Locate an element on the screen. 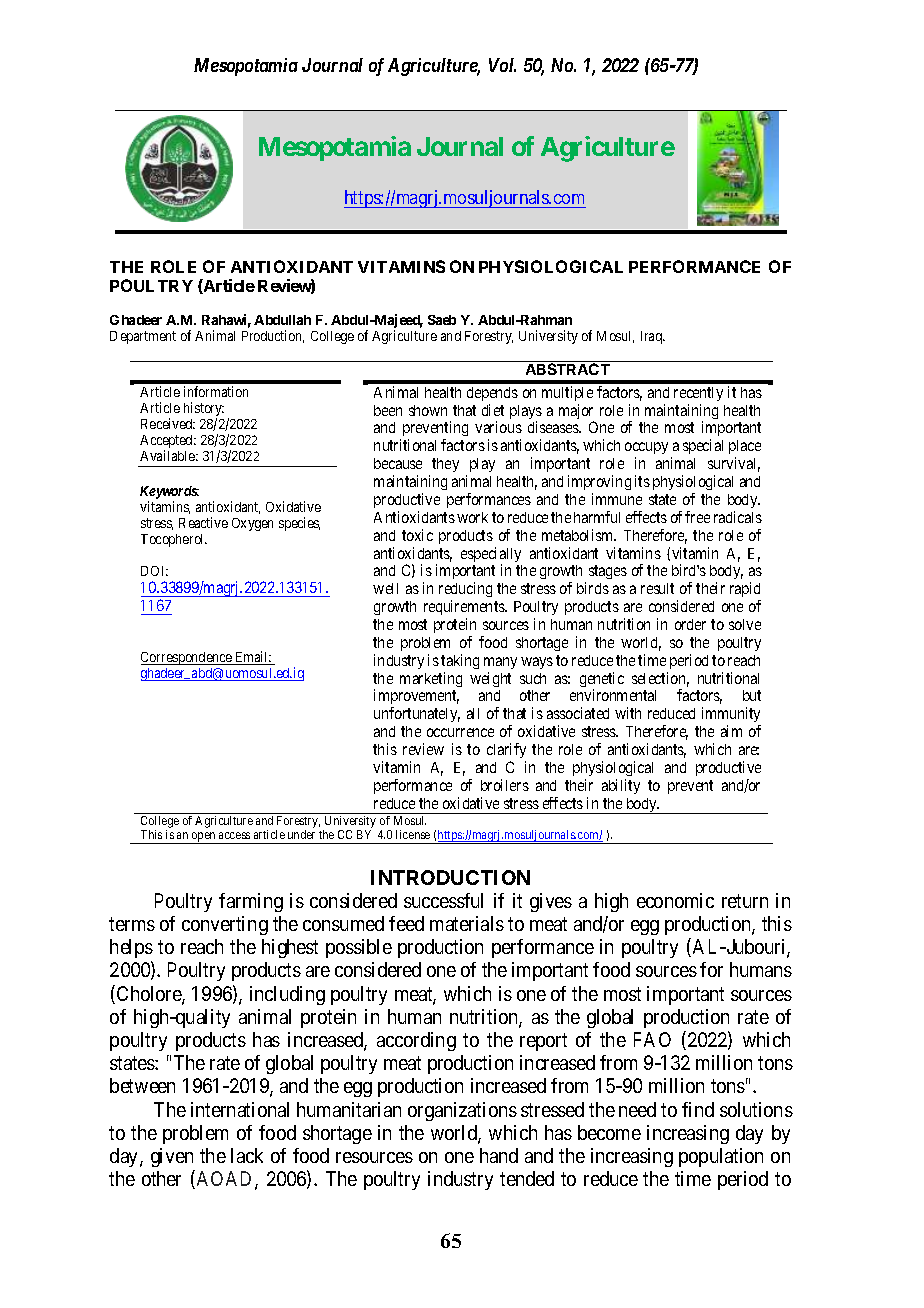 Image resolution: width=924 pixels, height=1308 pixels. Department is located at coordinates (143, 337).
